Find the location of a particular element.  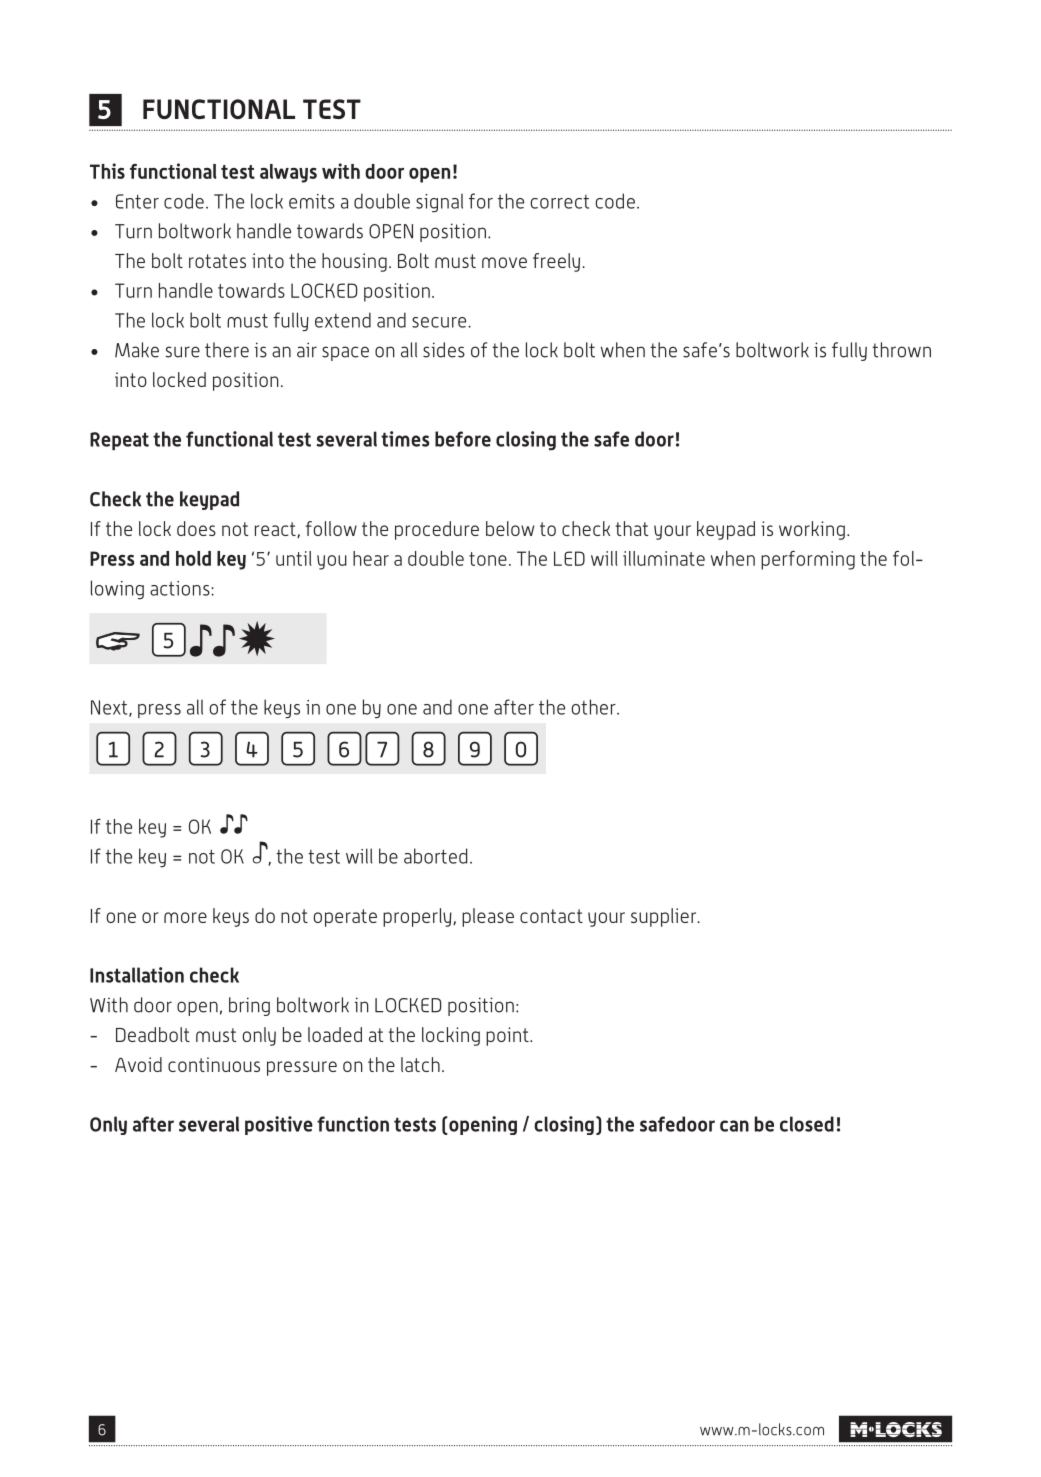

correct is located at coordinates (560, 202).
